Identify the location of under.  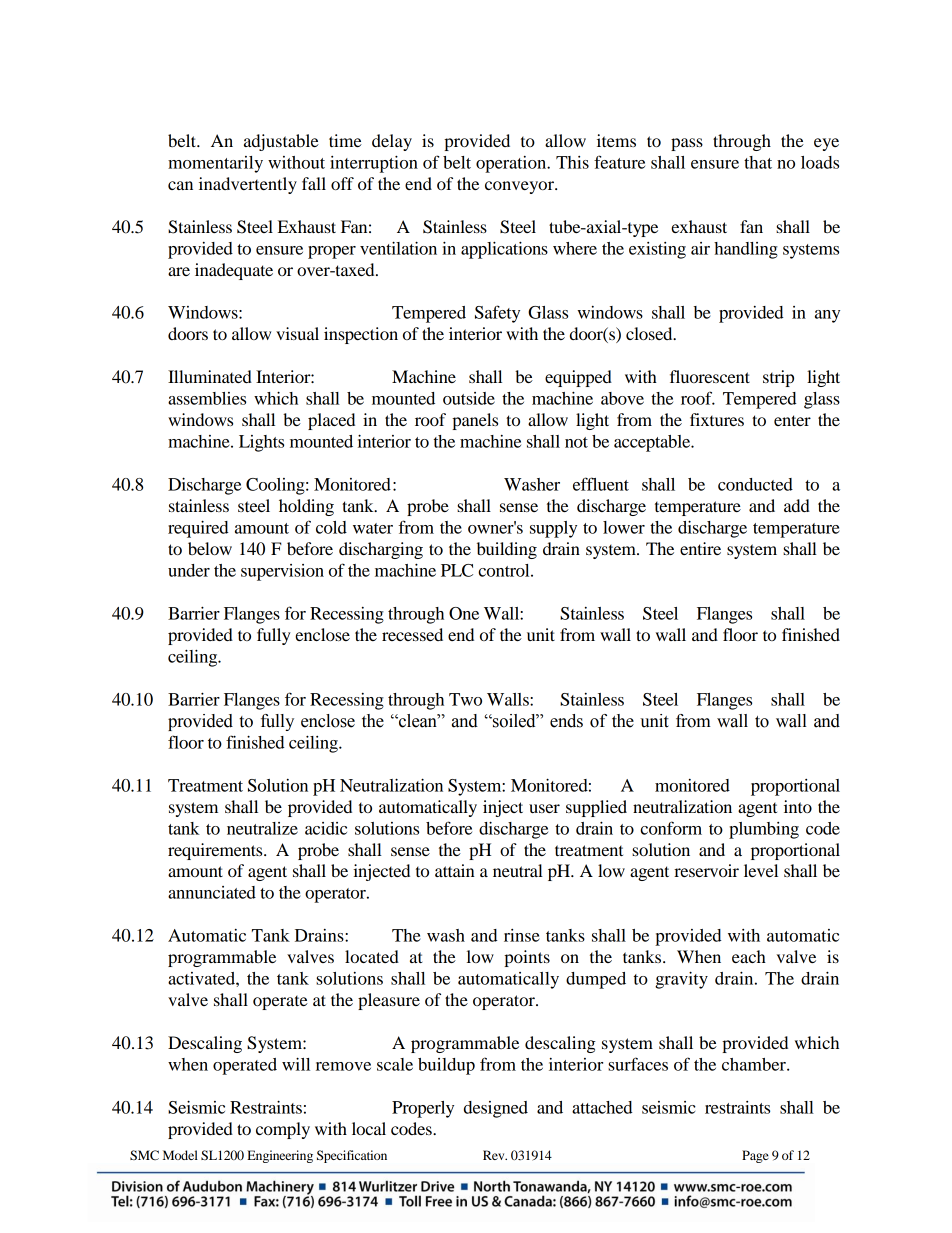
(189, 570).
